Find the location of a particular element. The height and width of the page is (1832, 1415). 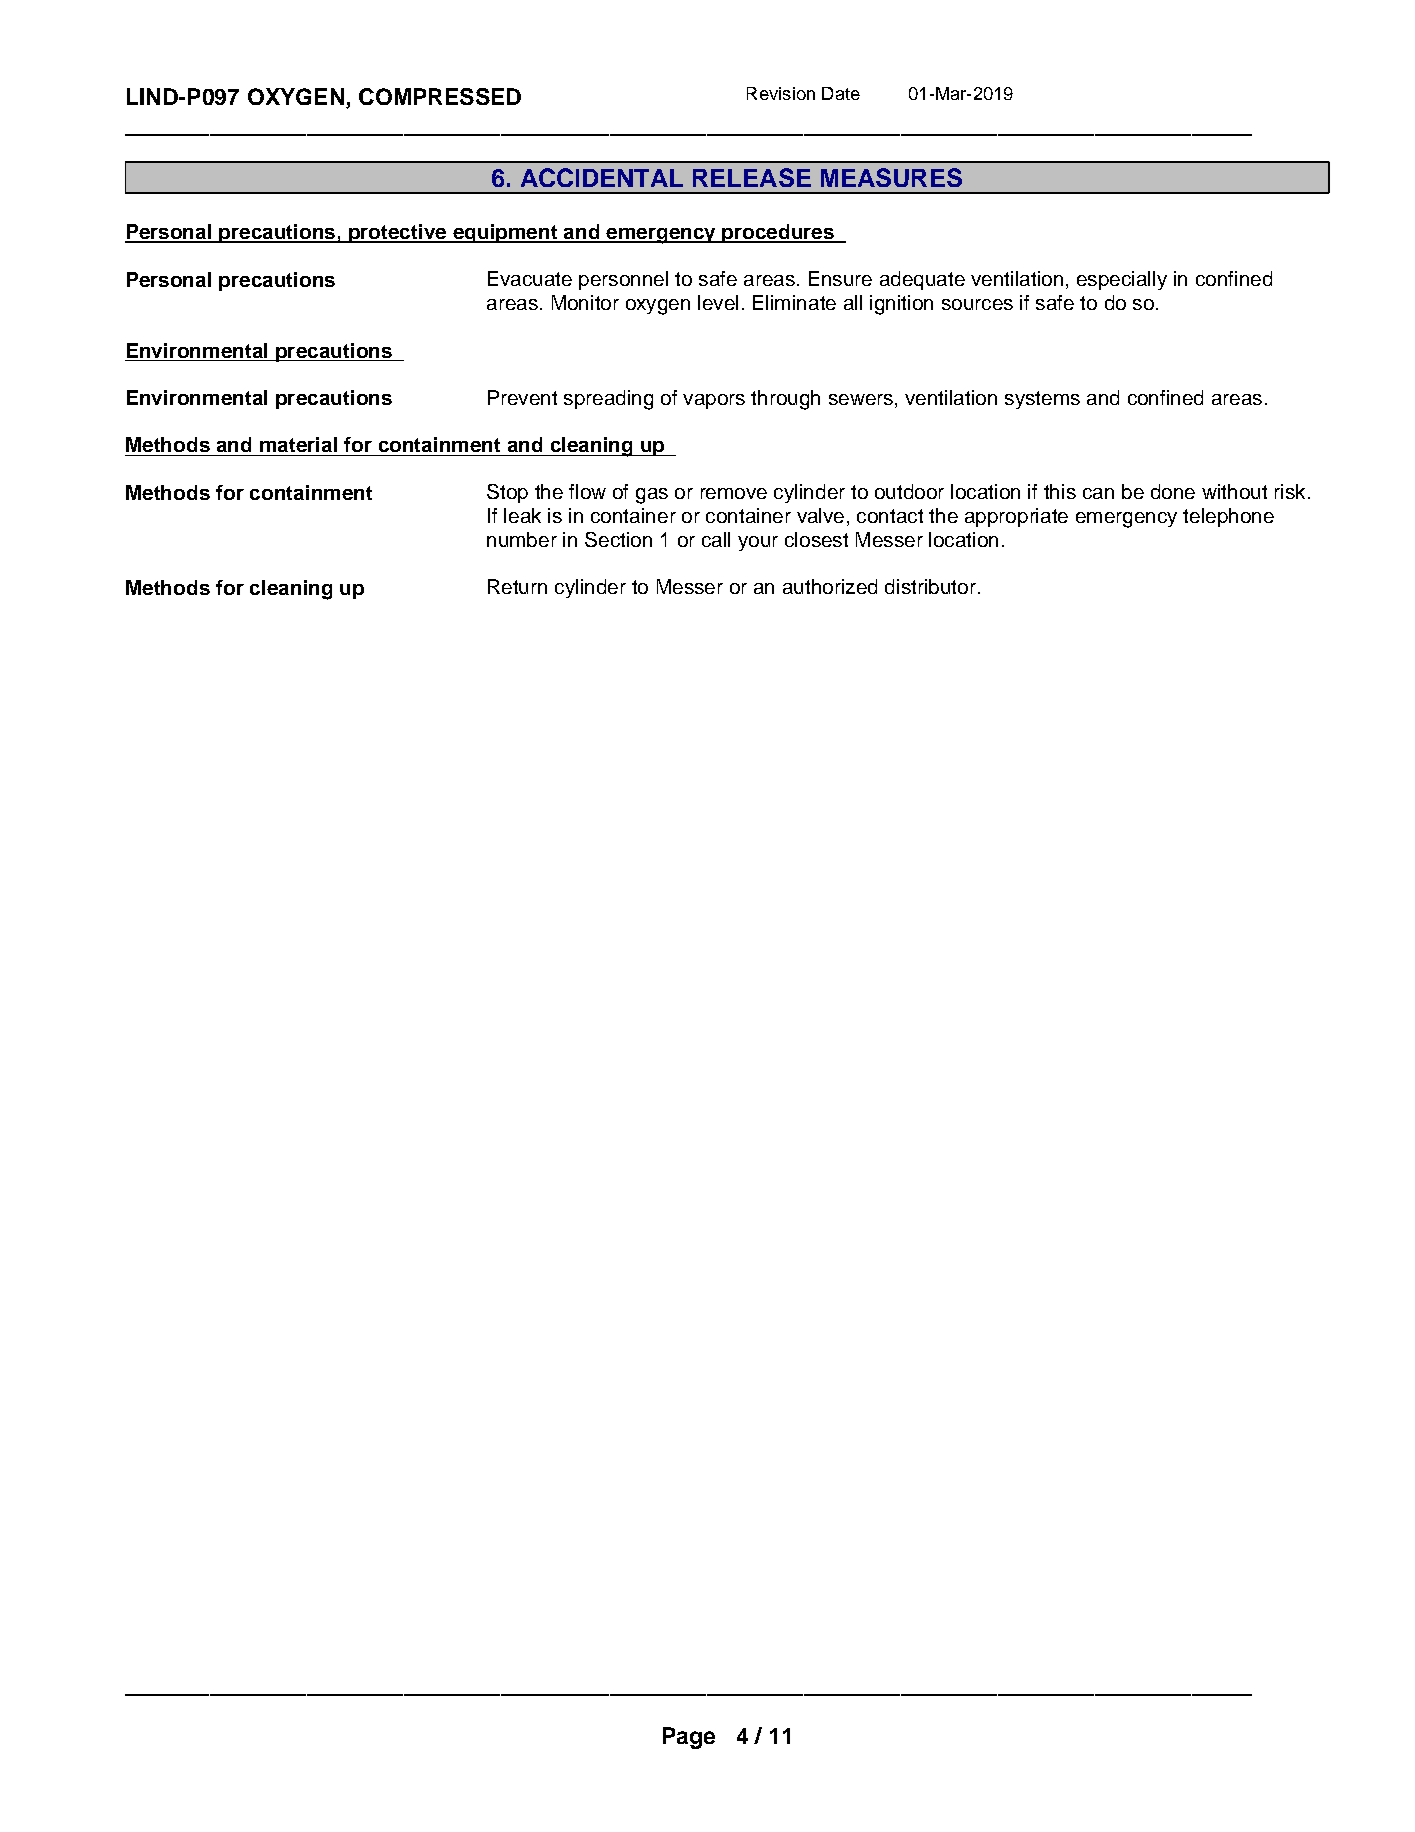

RELEASE is located at coordinates (752, 177).
